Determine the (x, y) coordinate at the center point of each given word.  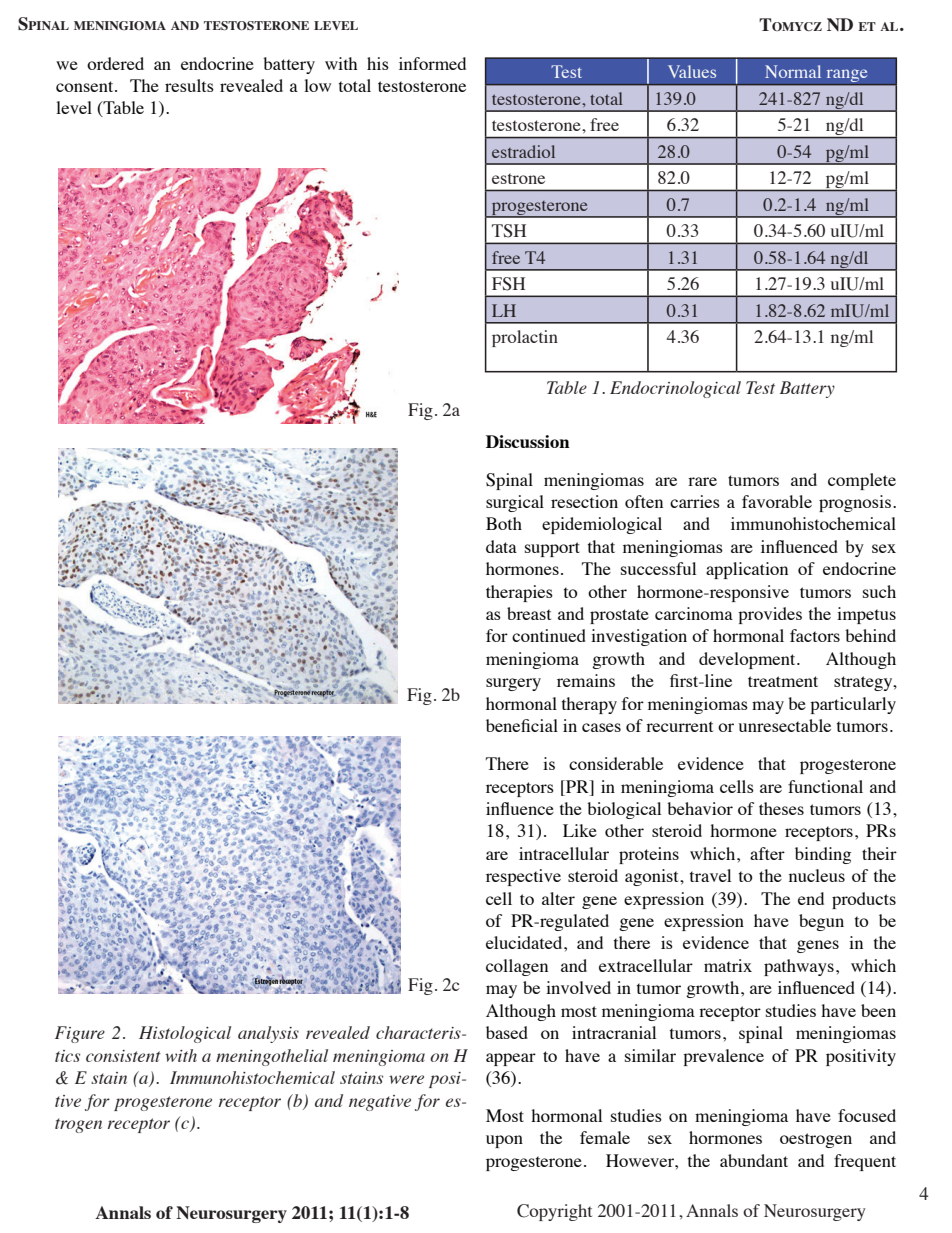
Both (504, 523)
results (189, 85)
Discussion (528, 441)
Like (580, 830)
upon (504, 1141)
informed (432, 63)
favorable (777, 501)
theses (781, 808)
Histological (185, 1034)
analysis (268, 1034)
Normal (793, 71)
